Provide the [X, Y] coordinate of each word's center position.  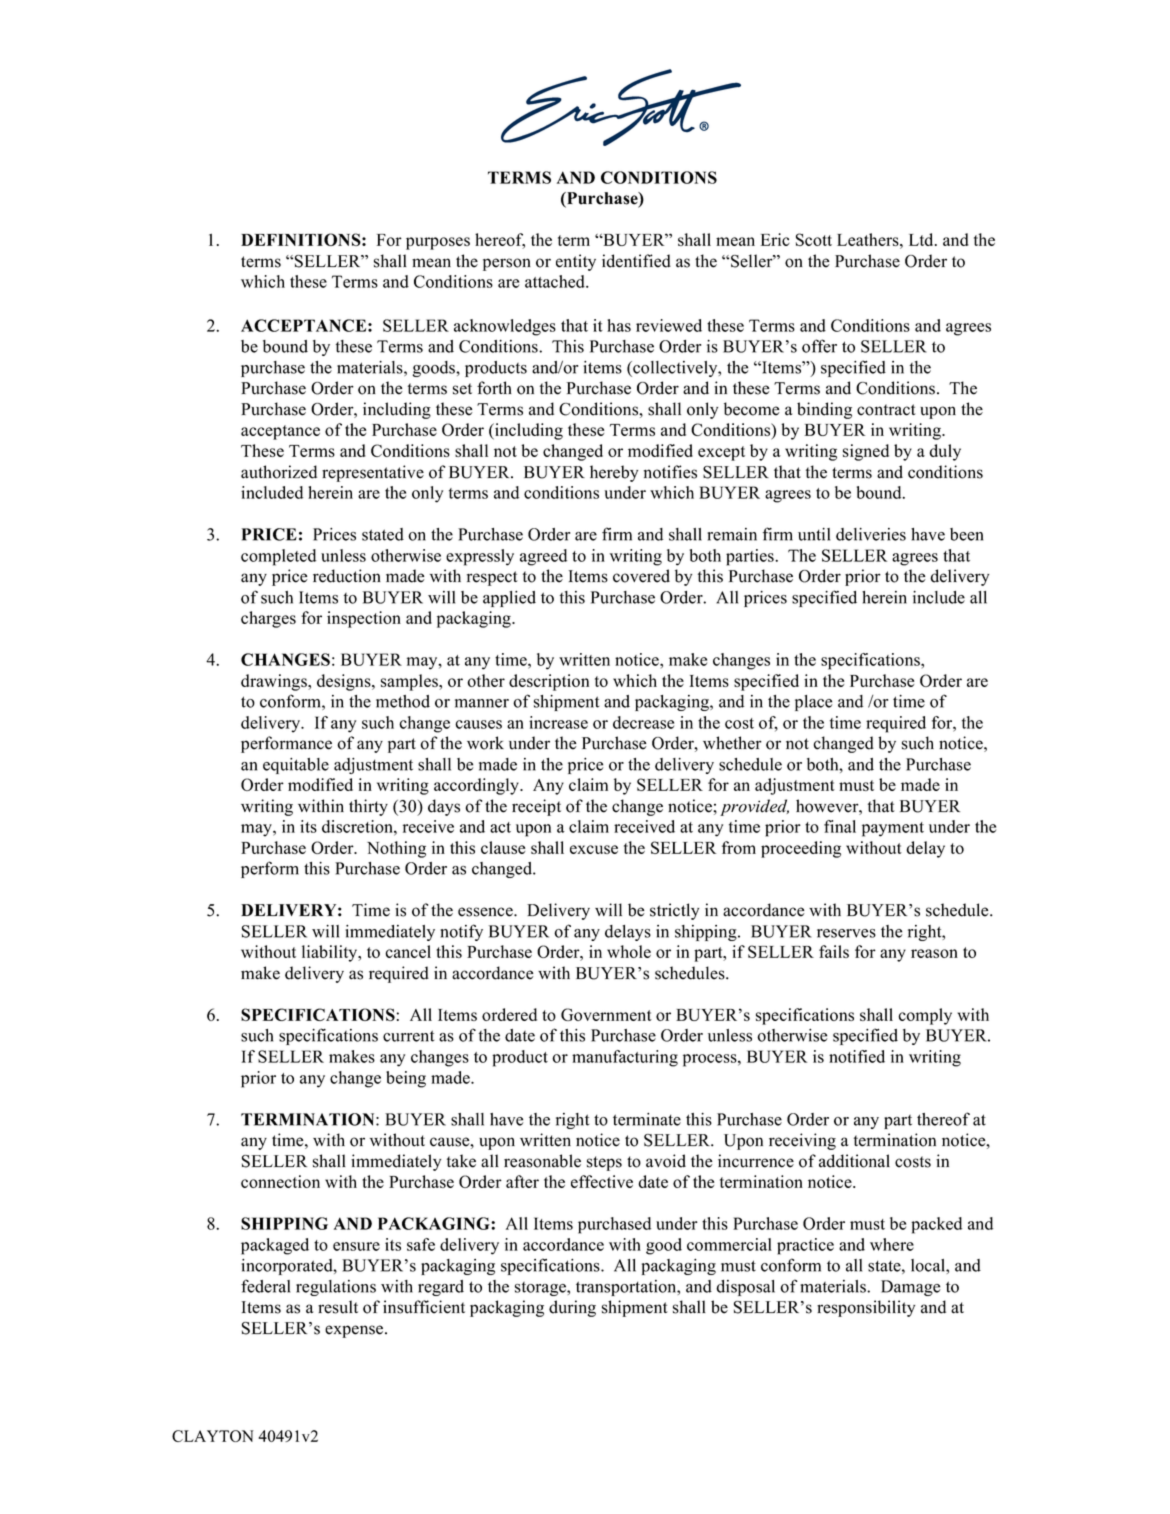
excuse [594, 849]
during [572, 1308]
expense [355, 1331]
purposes [438, 243]
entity [576, 262]
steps [604, 1163]
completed [278, 557]
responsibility [866, 1308]
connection [280, 1181]
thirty [368, 807]
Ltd [922, 239]
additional [854, 1161]
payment [893, 829]
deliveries [871, 534]
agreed [543, 557]
